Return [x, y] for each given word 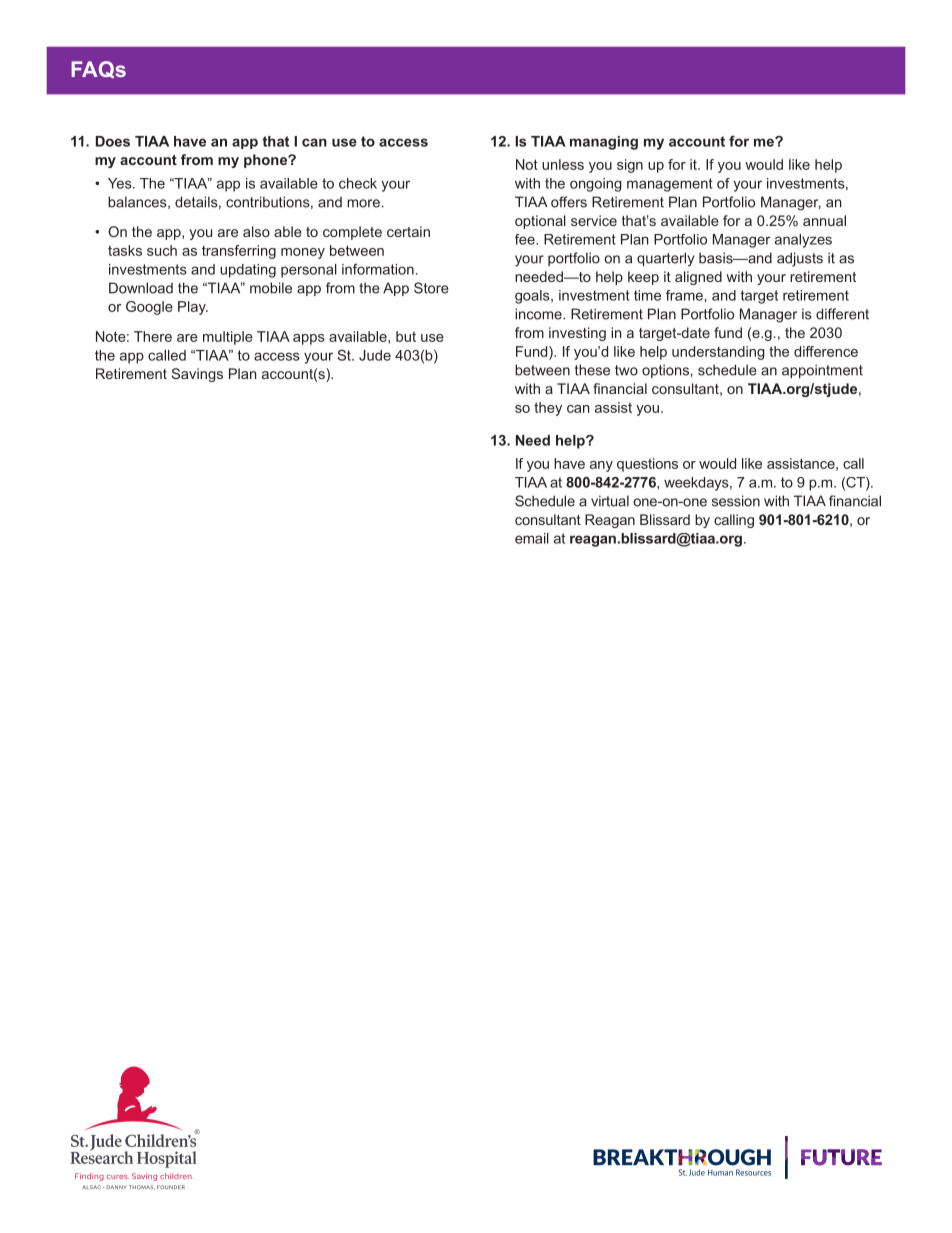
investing [577, 334]
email [532, 538]
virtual [610, 501]
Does [113, 141]
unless [563, 164]
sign [630, 166]
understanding [718, 353]
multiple [228, 338]
